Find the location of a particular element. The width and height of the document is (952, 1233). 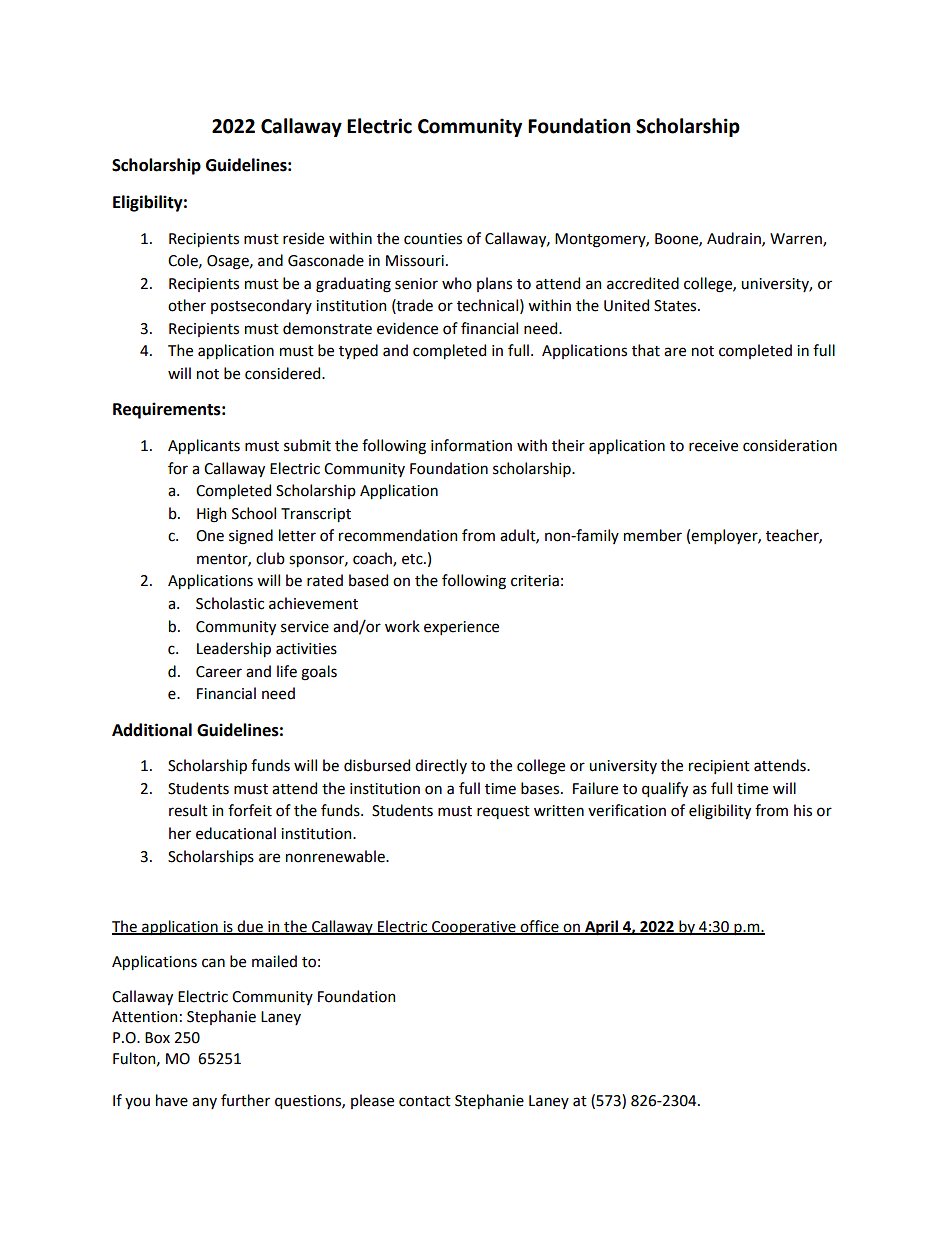

qualify is located at coordinates (665, 789).
